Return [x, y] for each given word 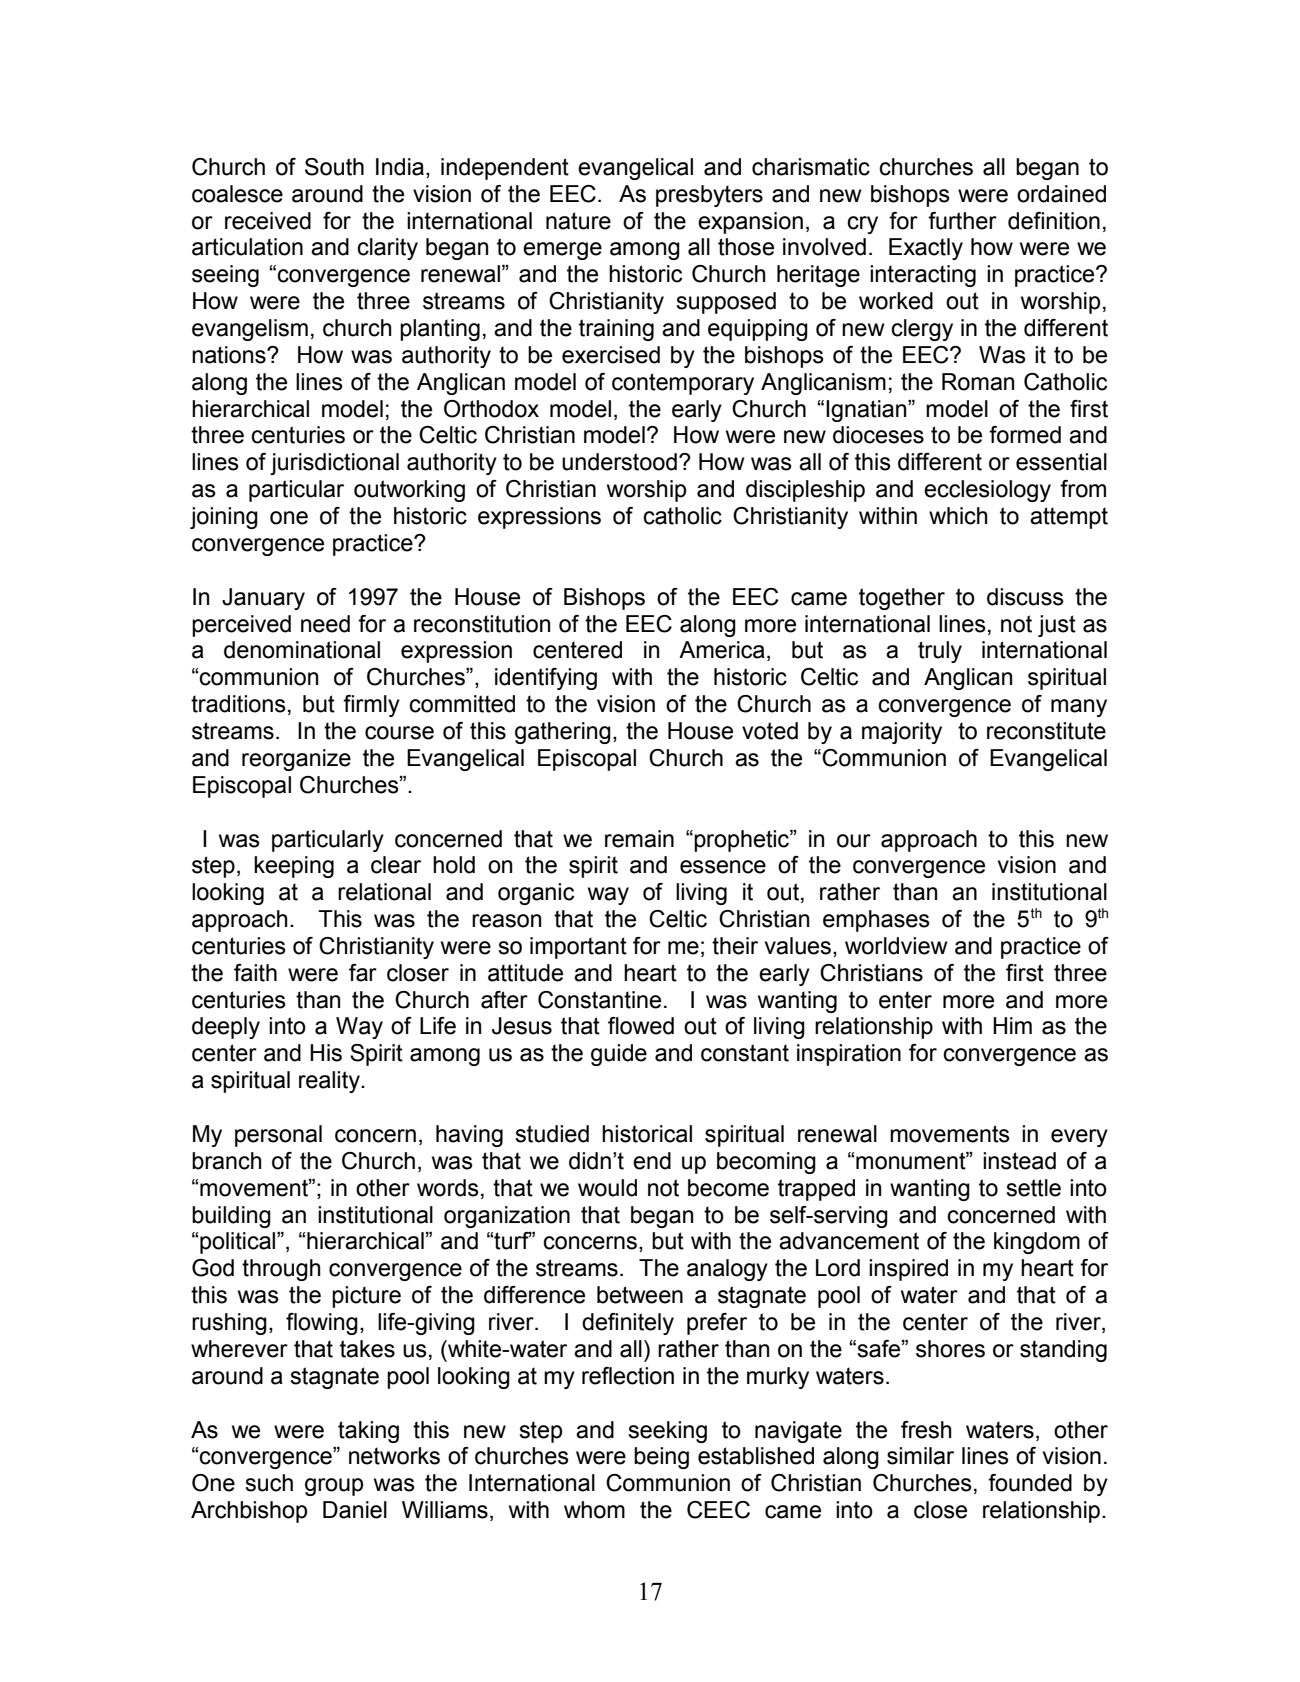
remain [639, 839]
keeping [294, 867]
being [661, 1458]
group [334, 1487]
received [268, 221]
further [962, 221]
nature [578, 221]
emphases [876, 921]
